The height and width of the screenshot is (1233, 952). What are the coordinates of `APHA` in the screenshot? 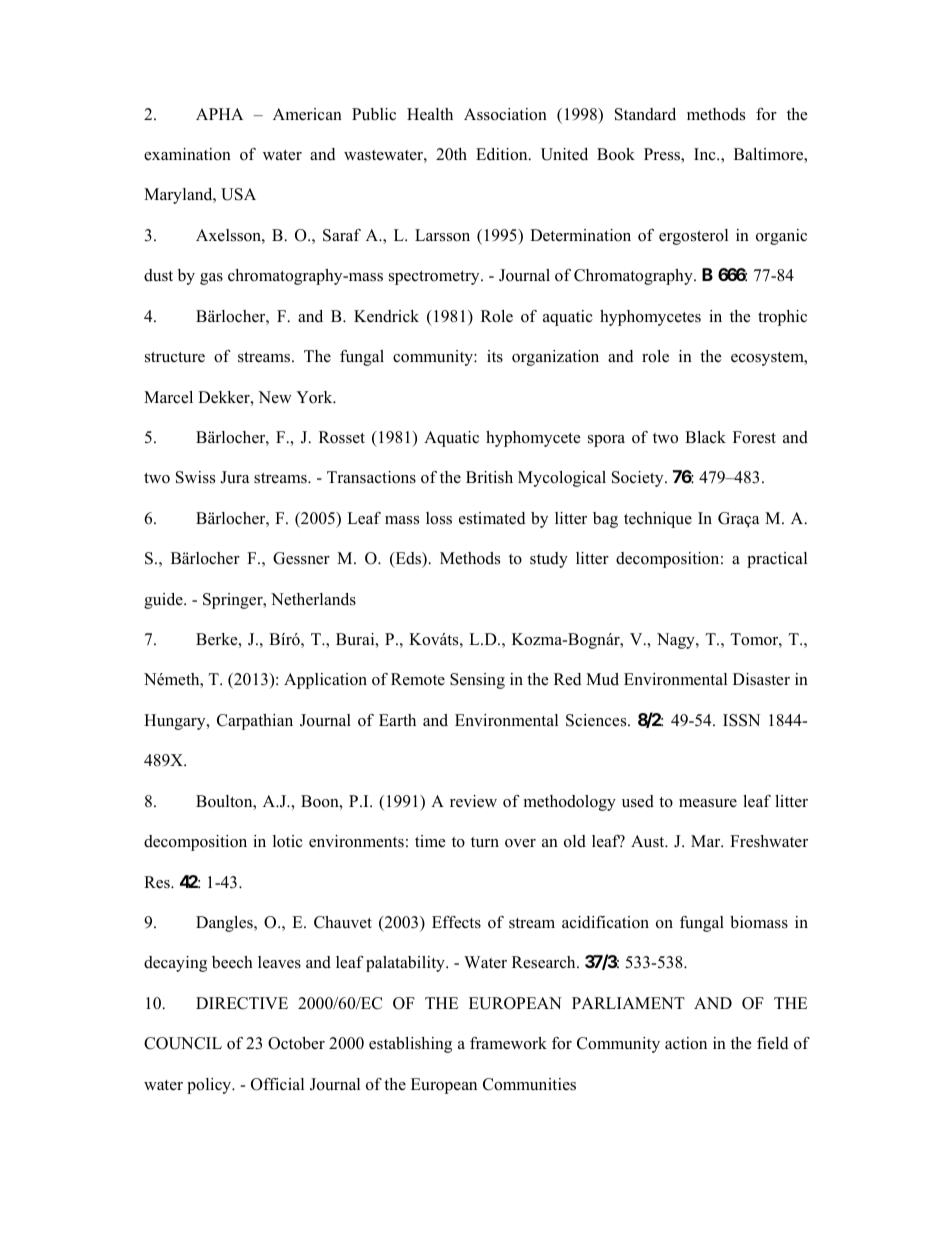 It's located at (219, 114).
